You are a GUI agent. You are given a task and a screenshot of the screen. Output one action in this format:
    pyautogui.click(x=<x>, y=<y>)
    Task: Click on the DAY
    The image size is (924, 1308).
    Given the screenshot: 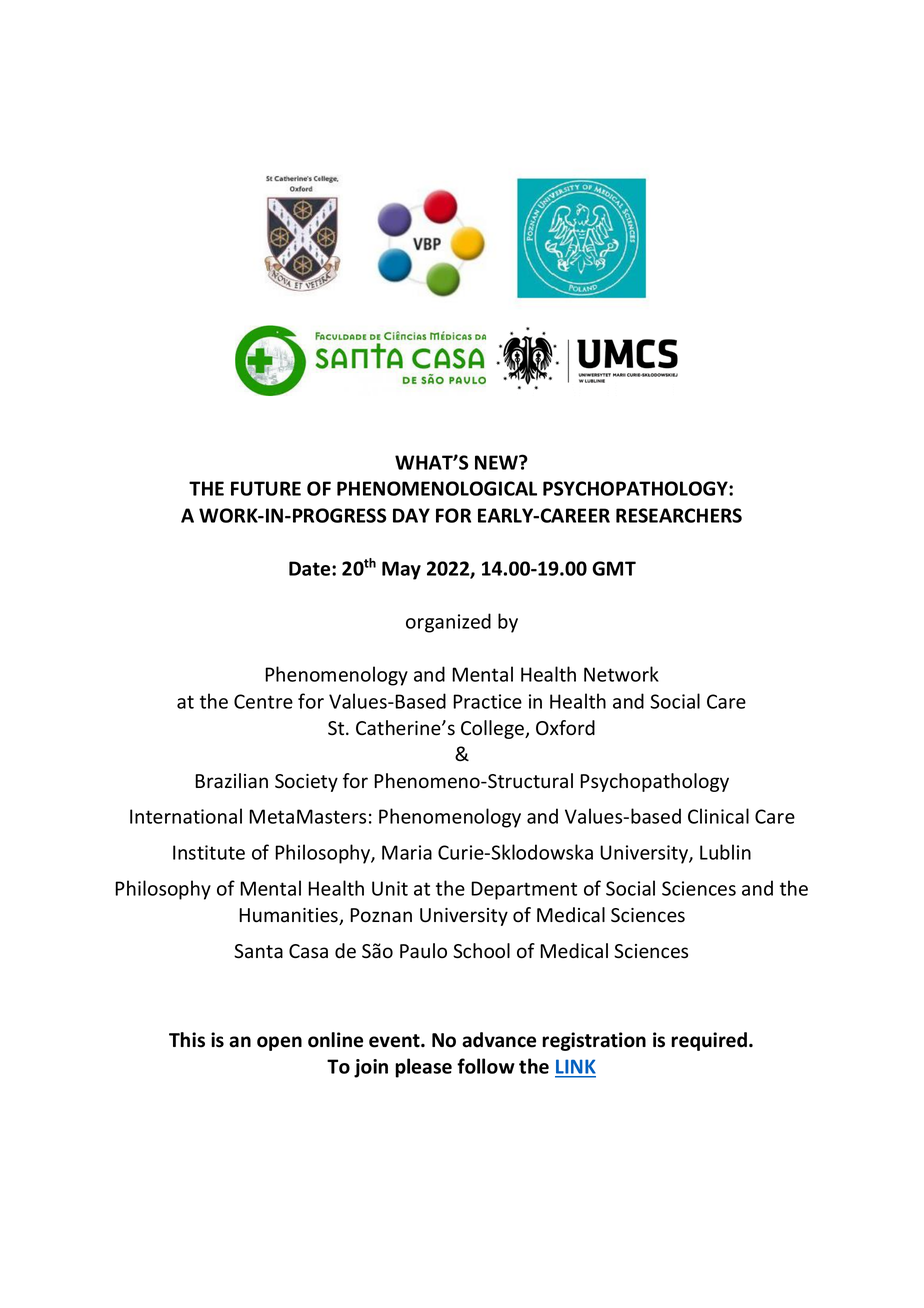 What is the action you would take?
    pyautogui.click(x=411, y=515)
